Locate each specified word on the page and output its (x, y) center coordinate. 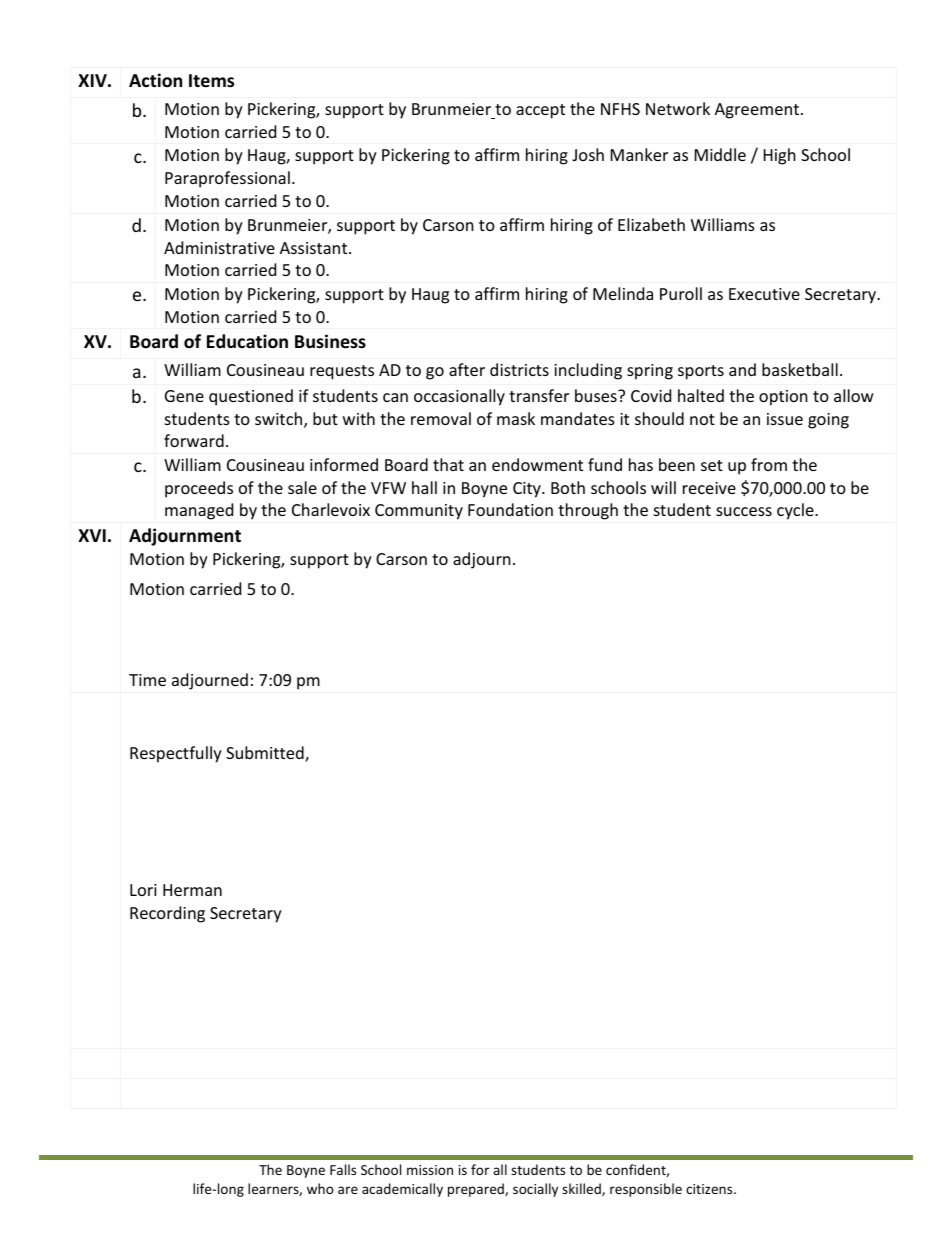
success (744, 511)
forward (194, 440)
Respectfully (176, 754)
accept (540, 111)
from (769, 464)
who (320, 1188)
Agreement (757, 111)
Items (211, 81)
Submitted (266, 754)
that (448, 464)
